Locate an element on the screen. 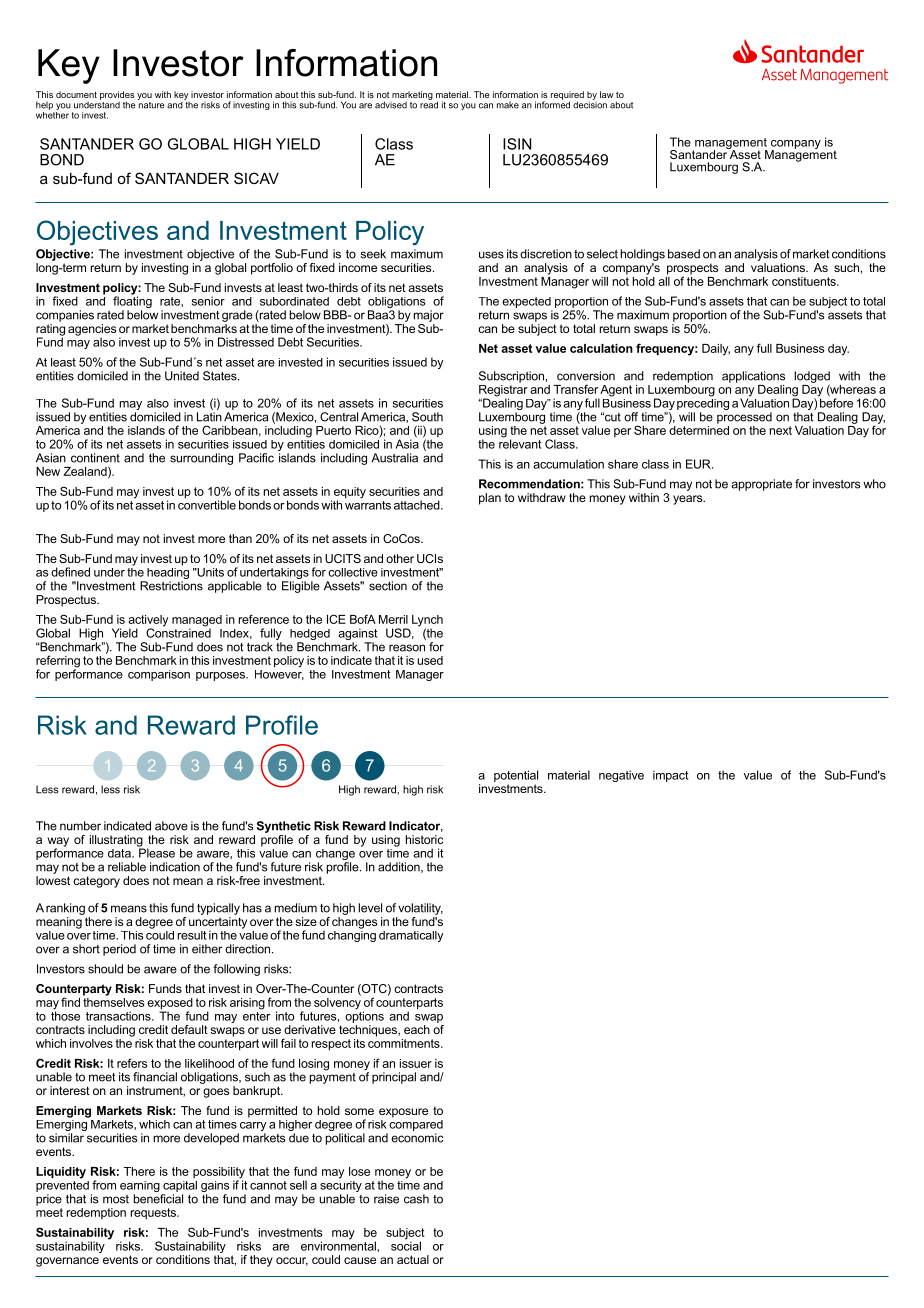 The height and width of the screenshot is (1308, 924). appropriate is located at coordinates (761, 485).
